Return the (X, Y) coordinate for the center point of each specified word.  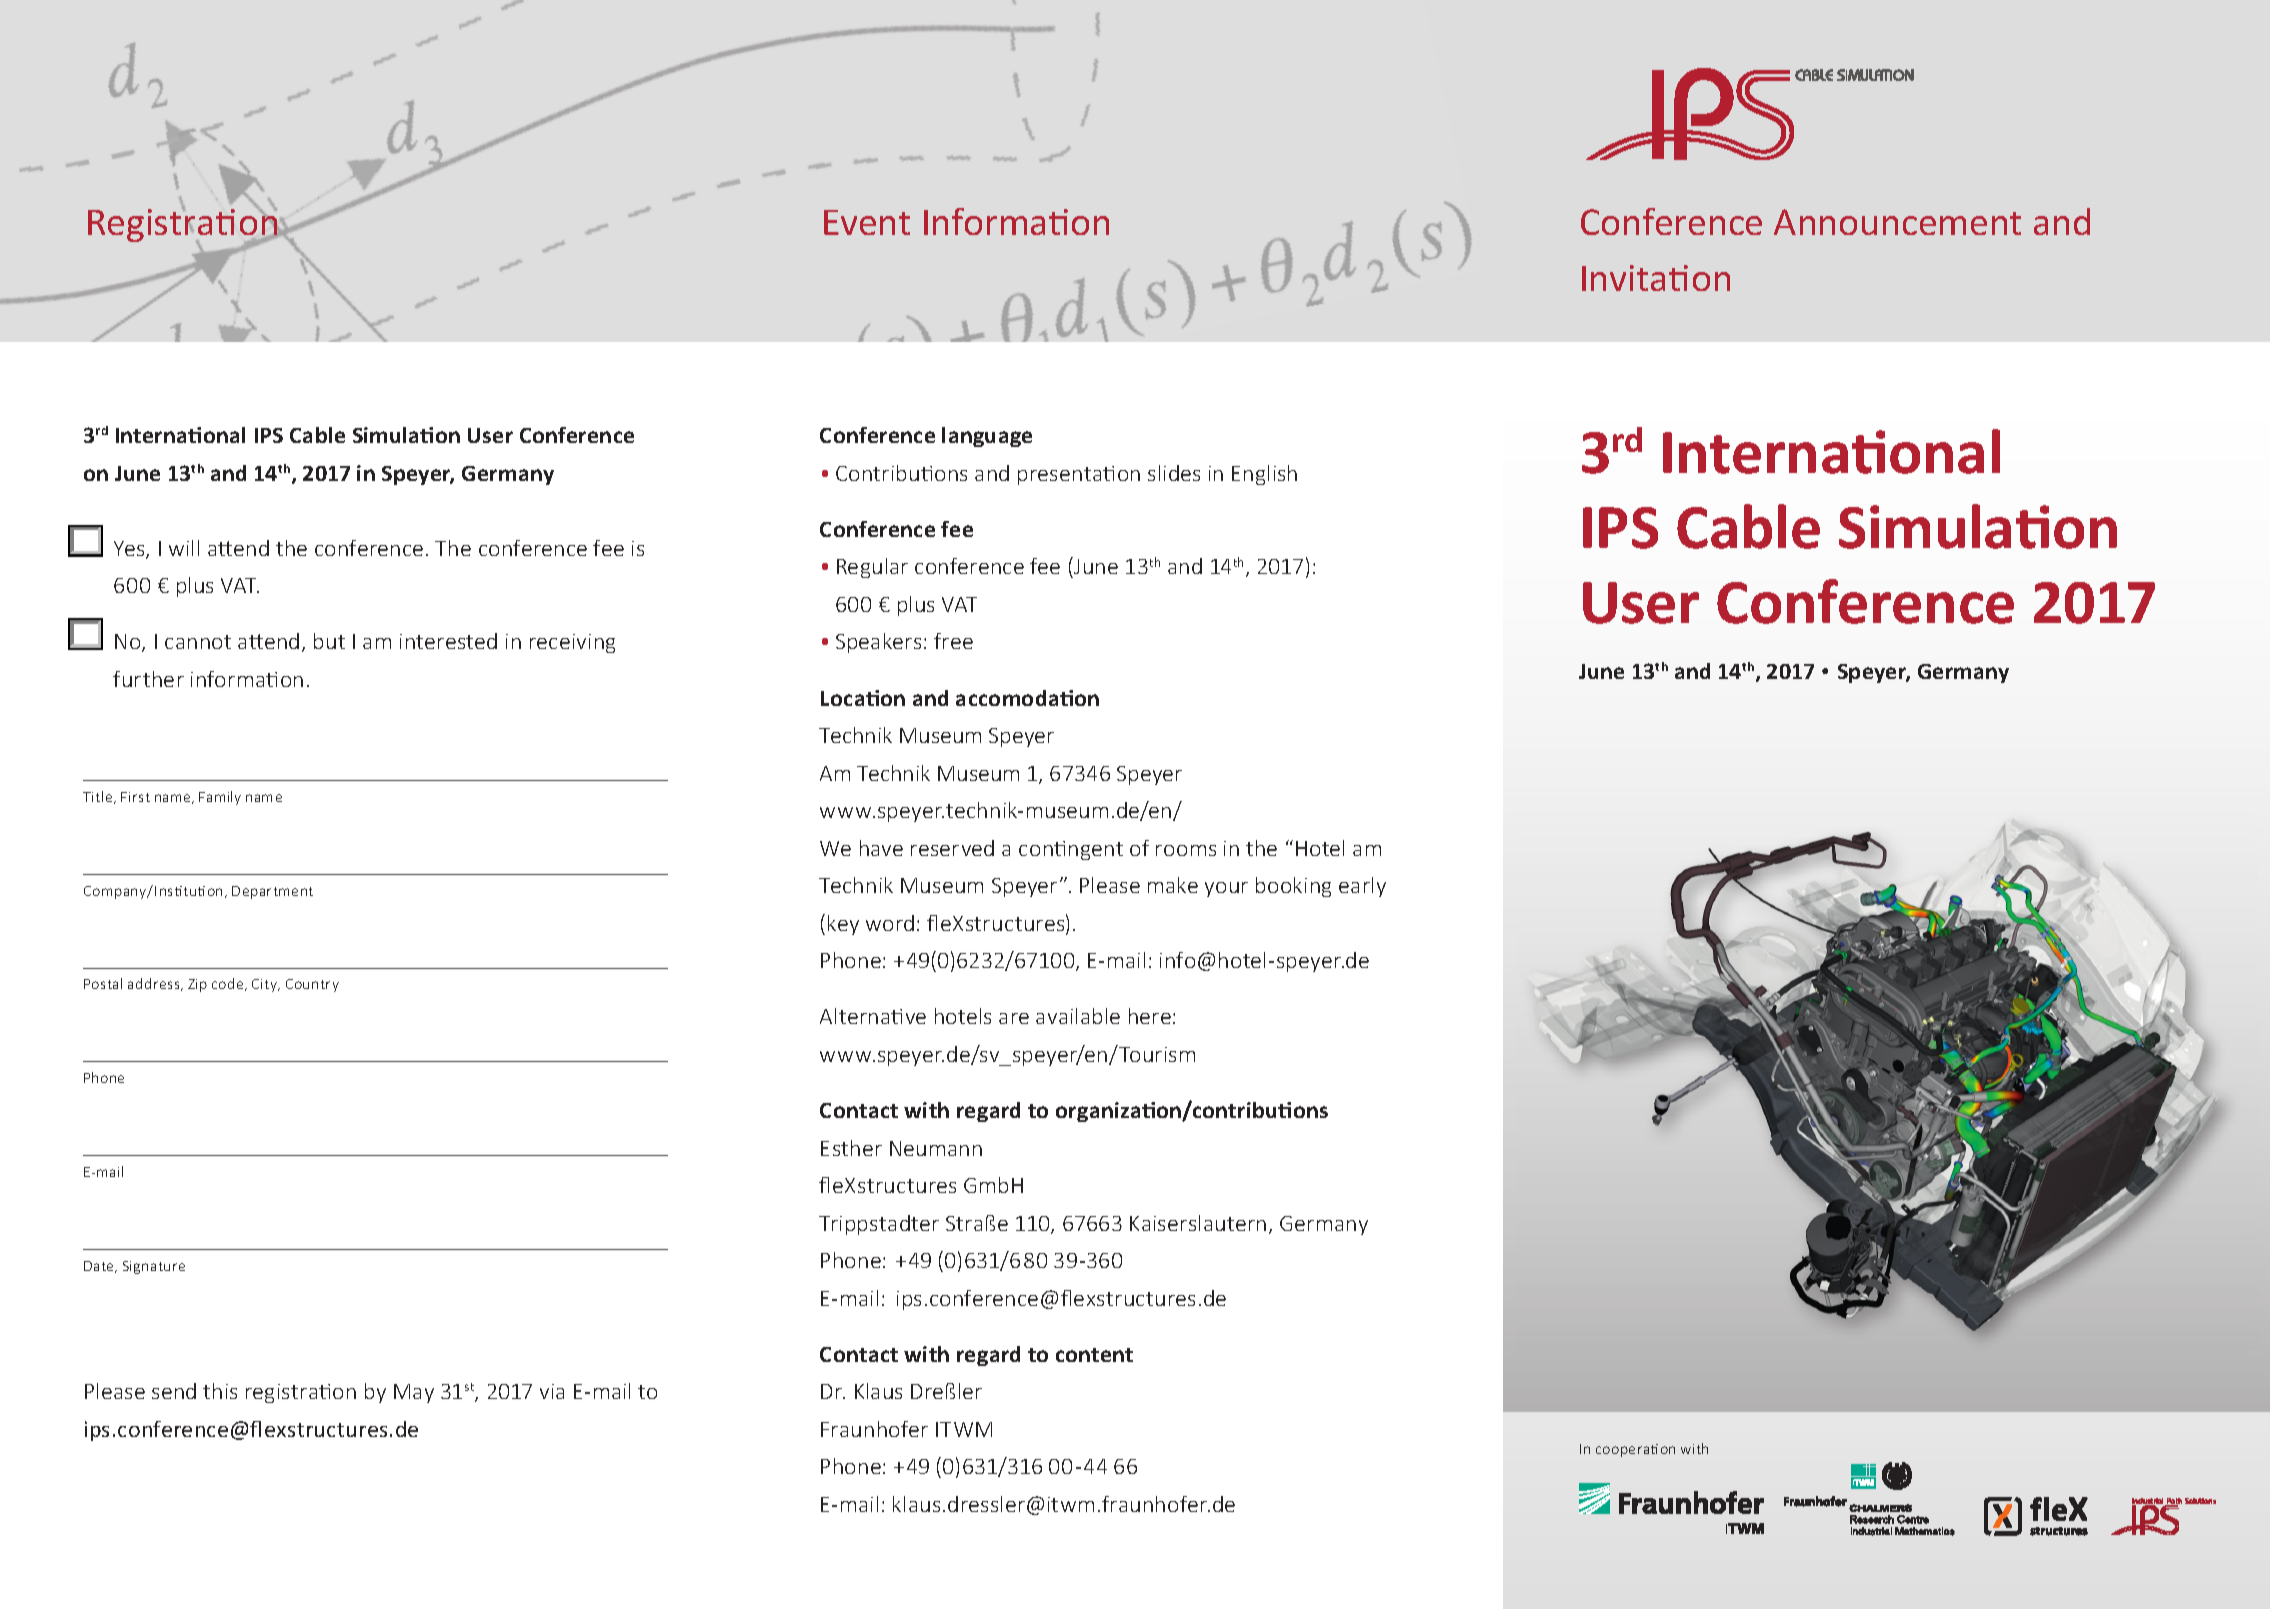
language (987, 437)
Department (272, 892)
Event (867, 222)
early (1362, 887)
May (414, 1393)
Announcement (1897, 222)
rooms (1186, 850)
